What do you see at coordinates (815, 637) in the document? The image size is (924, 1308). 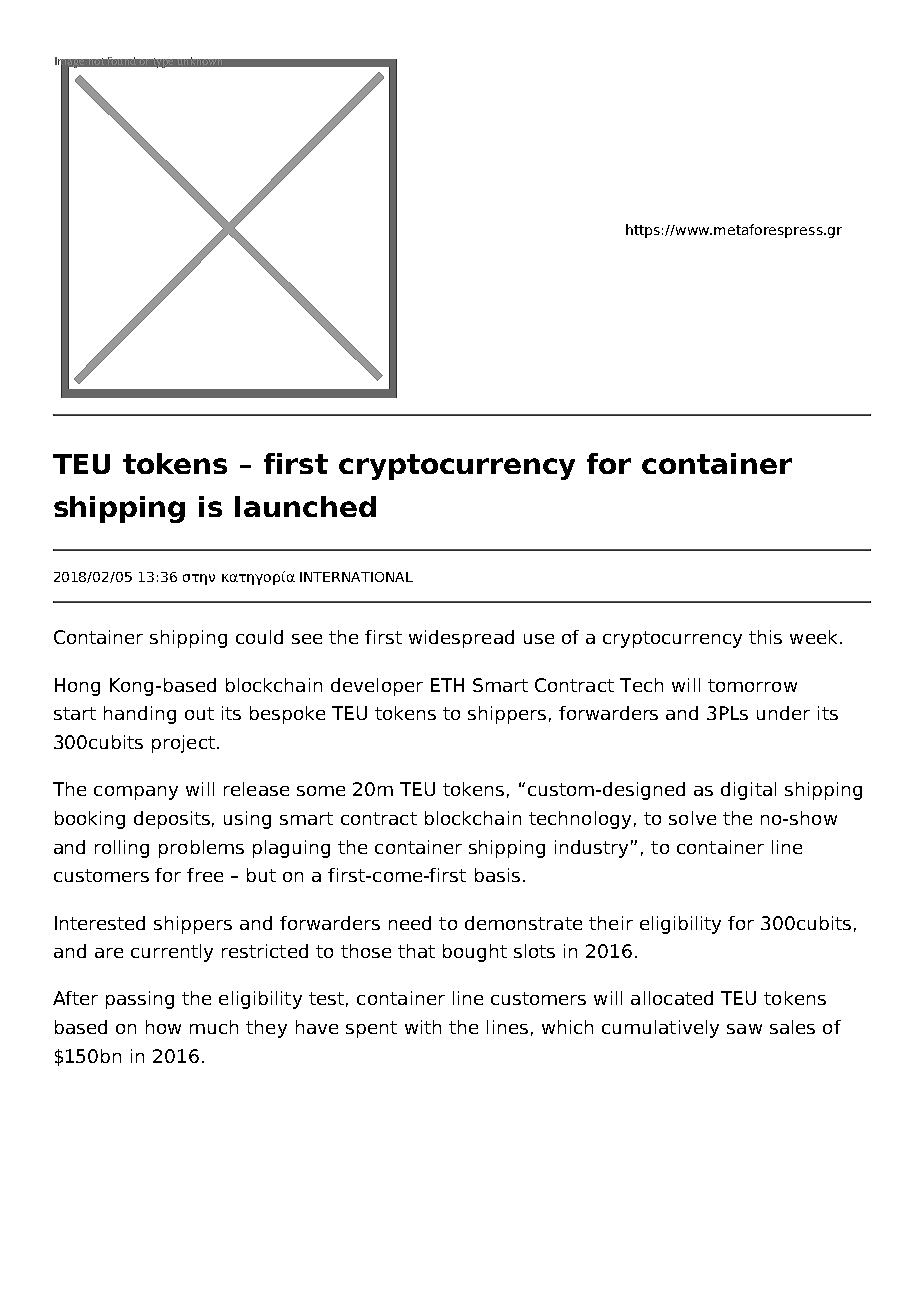 I see `week` at bounding box center [815, 637].
